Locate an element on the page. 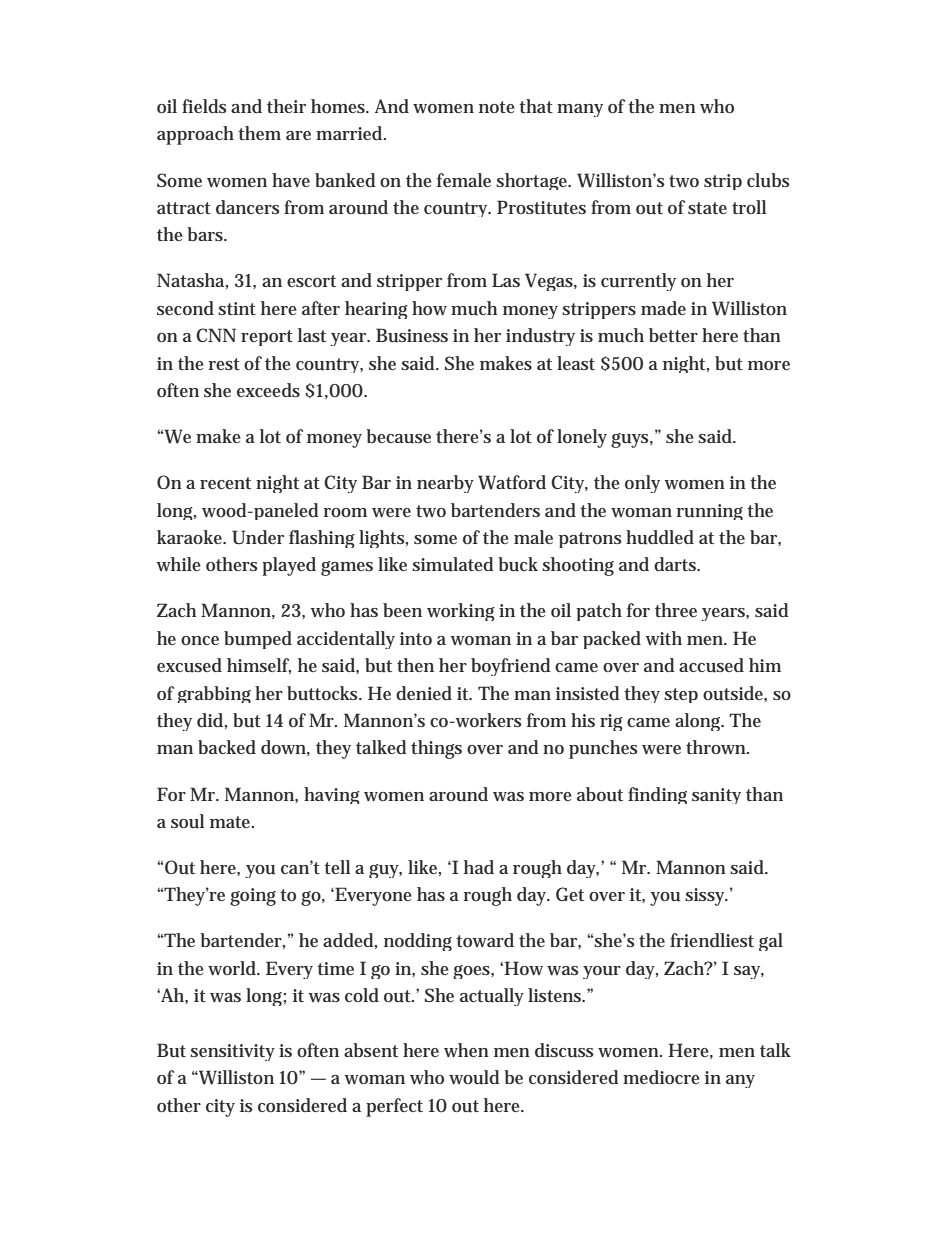 This document has height=1233, width=952. thrown is located at coordinates (717, 747).
